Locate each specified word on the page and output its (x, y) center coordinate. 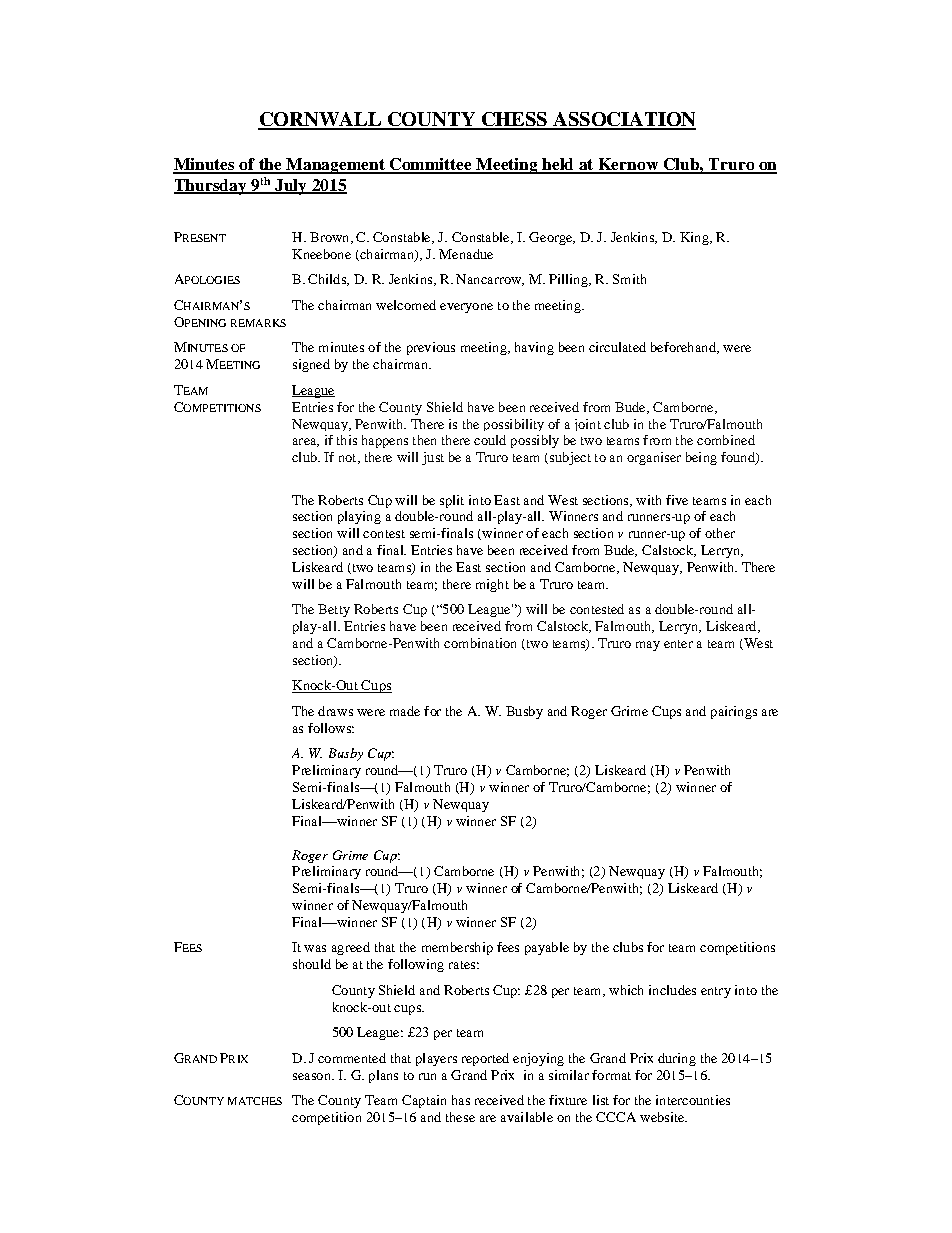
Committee (430, 165)
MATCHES (255, 1101)
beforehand (684, 348)
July (290, 187)
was (315, 948)
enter (678, 644)
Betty (334, 610)
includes (672, 990)
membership (457, 948)
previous (431, 348)
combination (480, 643)
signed (311, 365)
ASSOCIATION (623, 120)
